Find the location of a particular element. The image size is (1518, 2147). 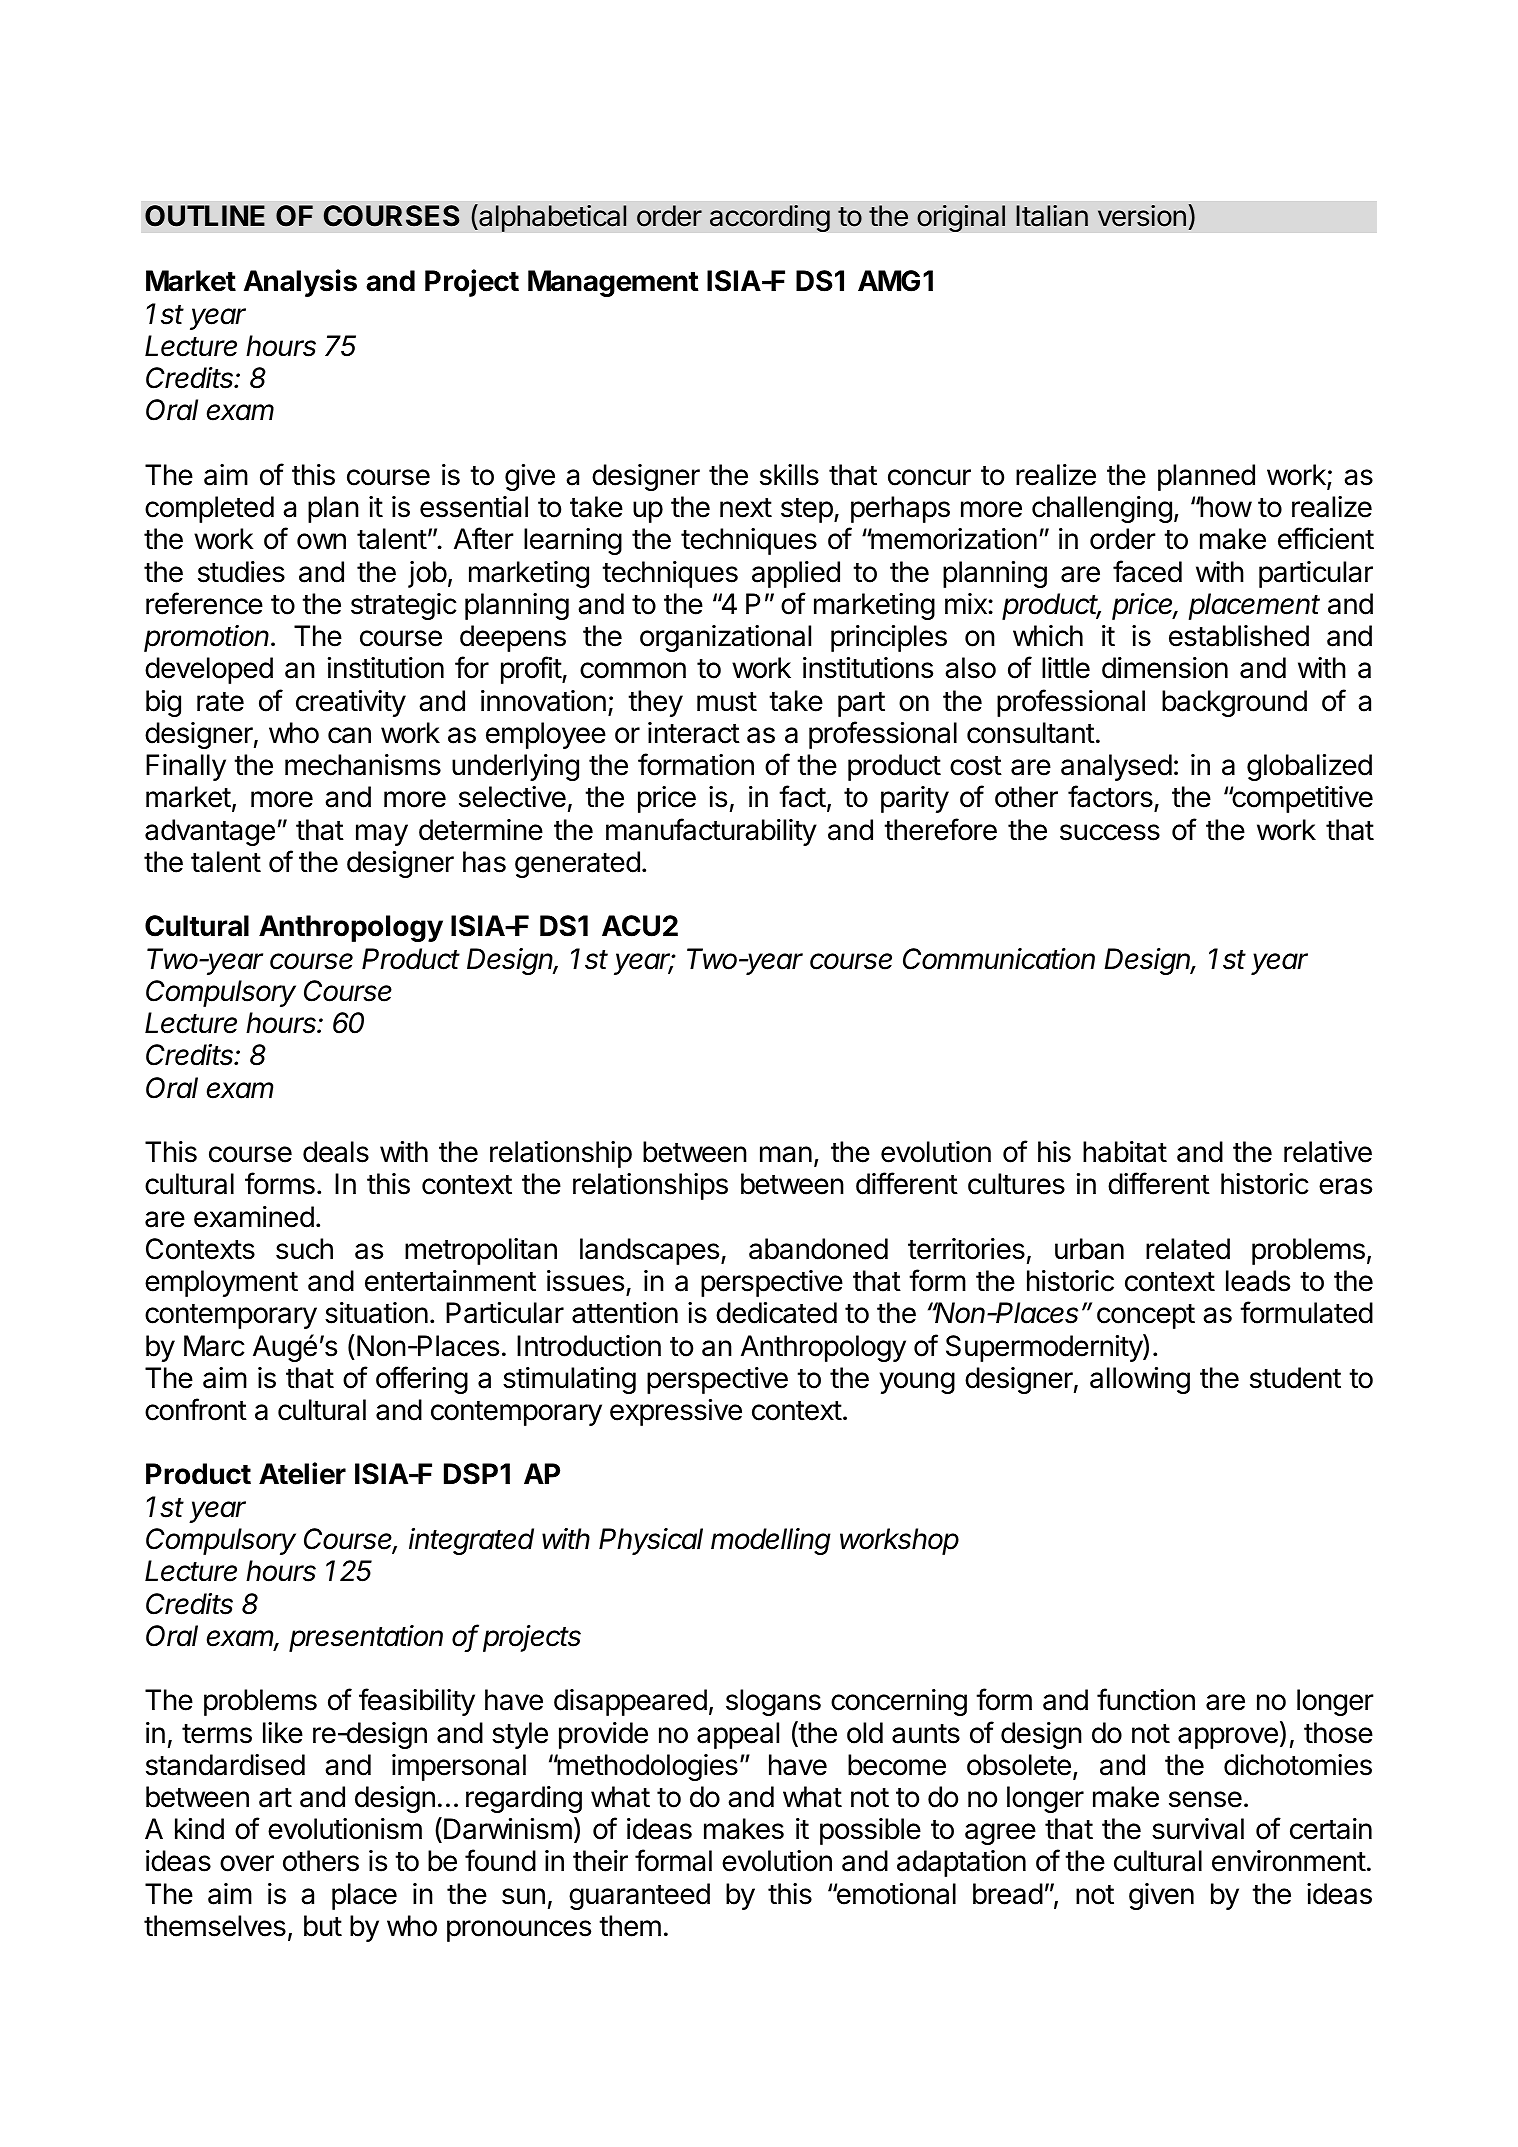

according is located at coordinates (770, 218).
